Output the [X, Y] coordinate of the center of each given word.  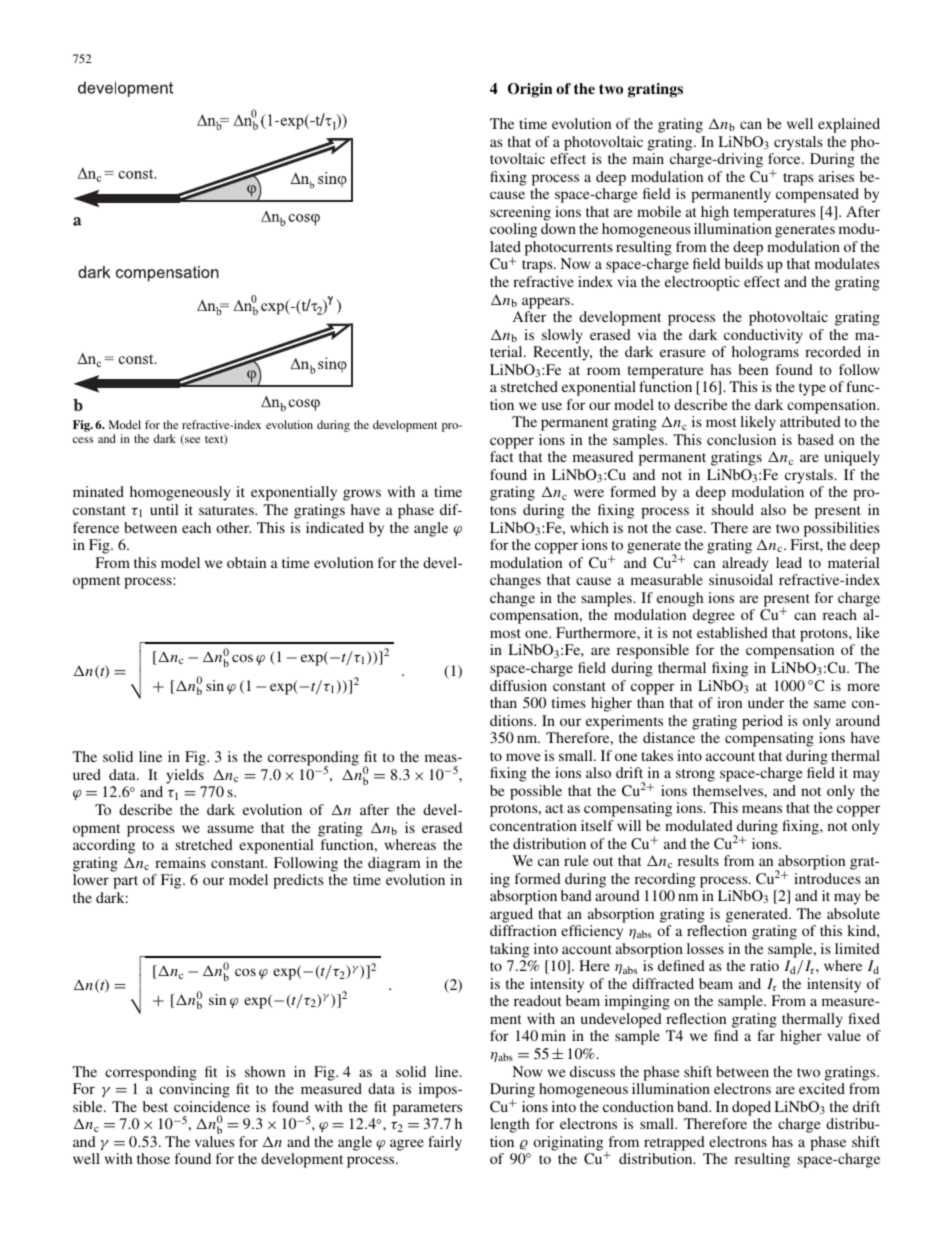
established [732, 632]
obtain [246, 562]
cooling [513, 230]
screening [520, 213]
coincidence [212, 1106]
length [509, 1125]
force [785, 158]
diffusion [518, 685]
